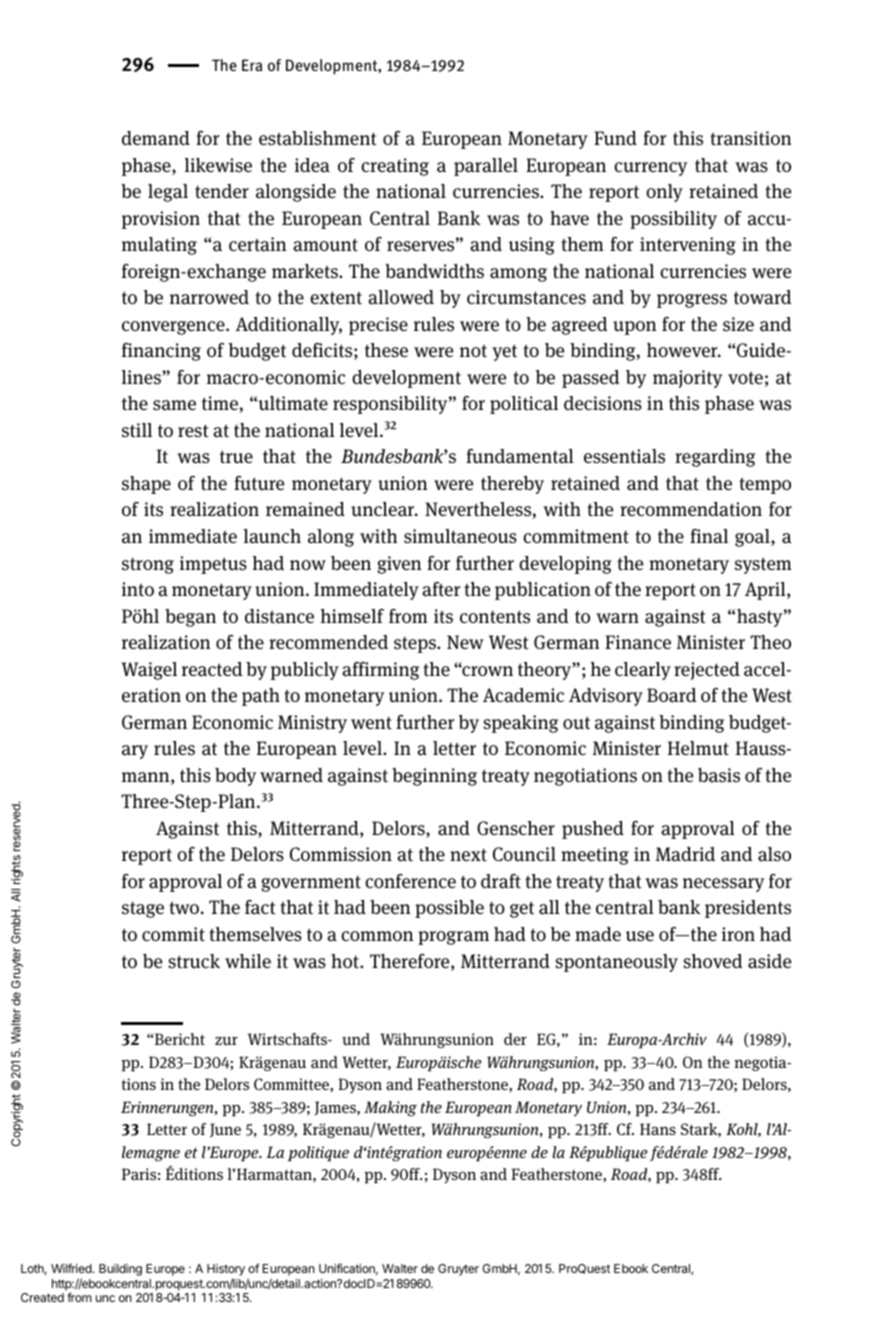  Describe the element at coordinates (168, 193) in the screenshot. I see `legal` at that location.
